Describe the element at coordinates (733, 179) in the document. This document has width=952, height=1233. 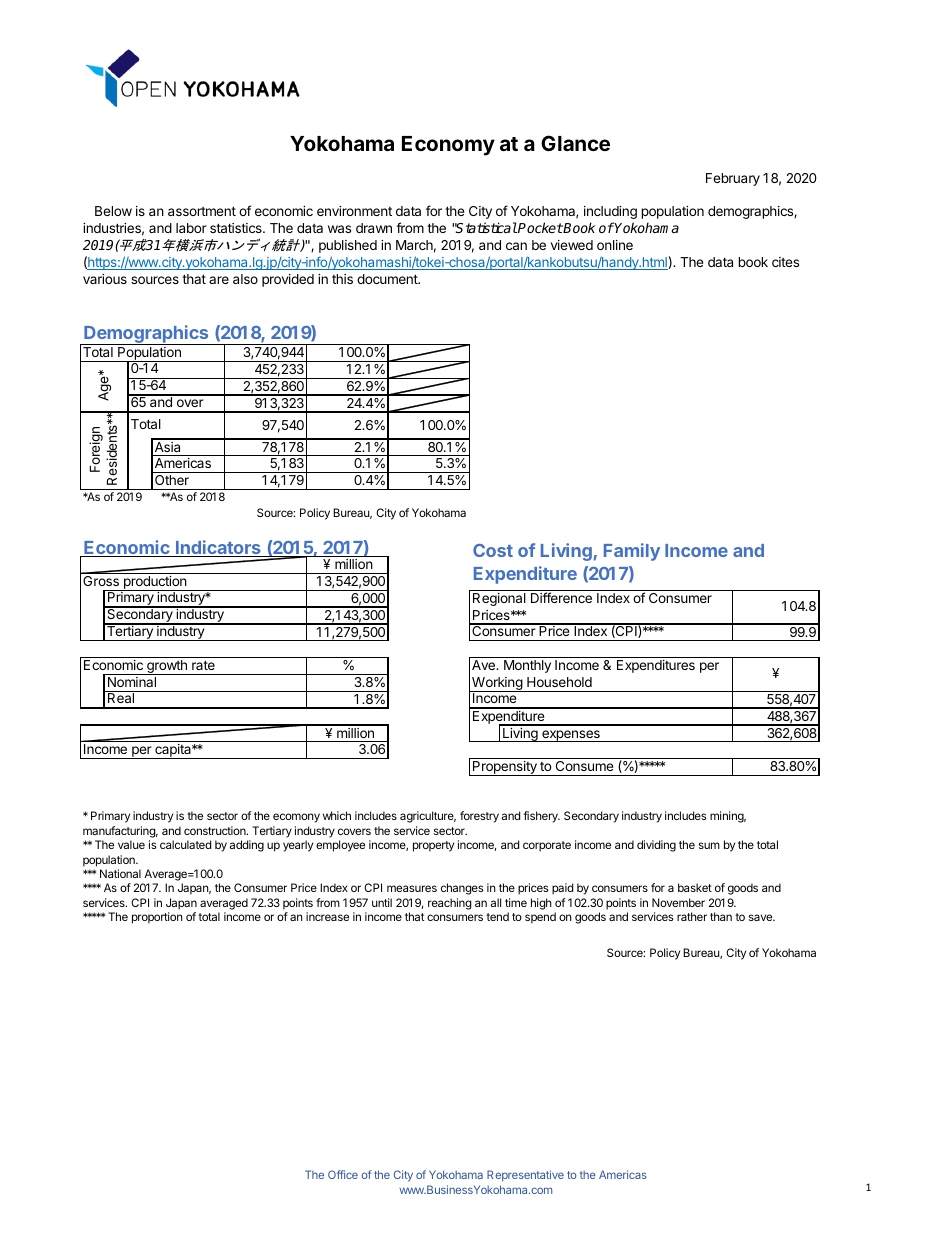
I see `February` at that location.
